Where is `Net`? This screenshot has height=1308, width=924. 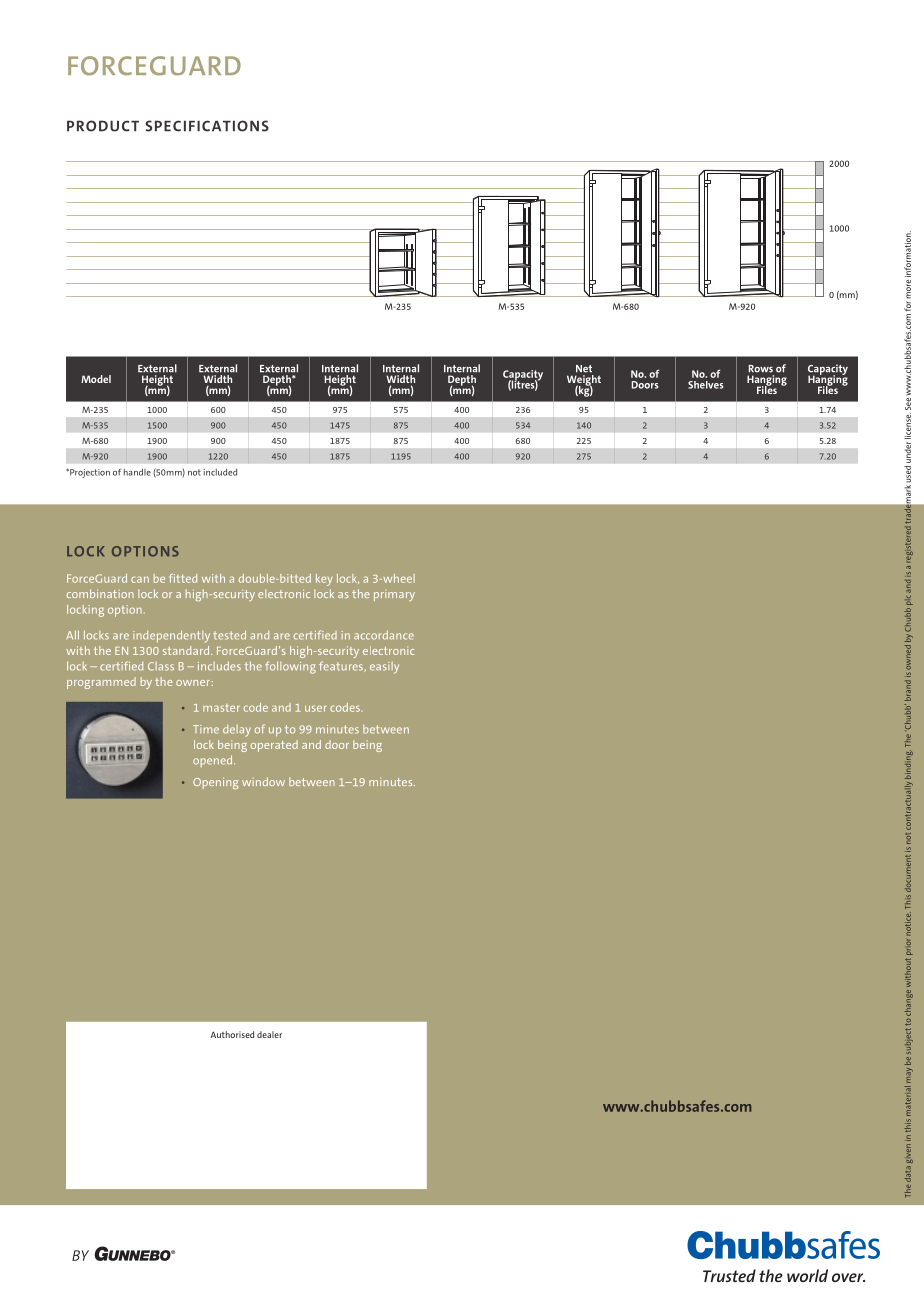 Net is located at coordinates (584, 369).
